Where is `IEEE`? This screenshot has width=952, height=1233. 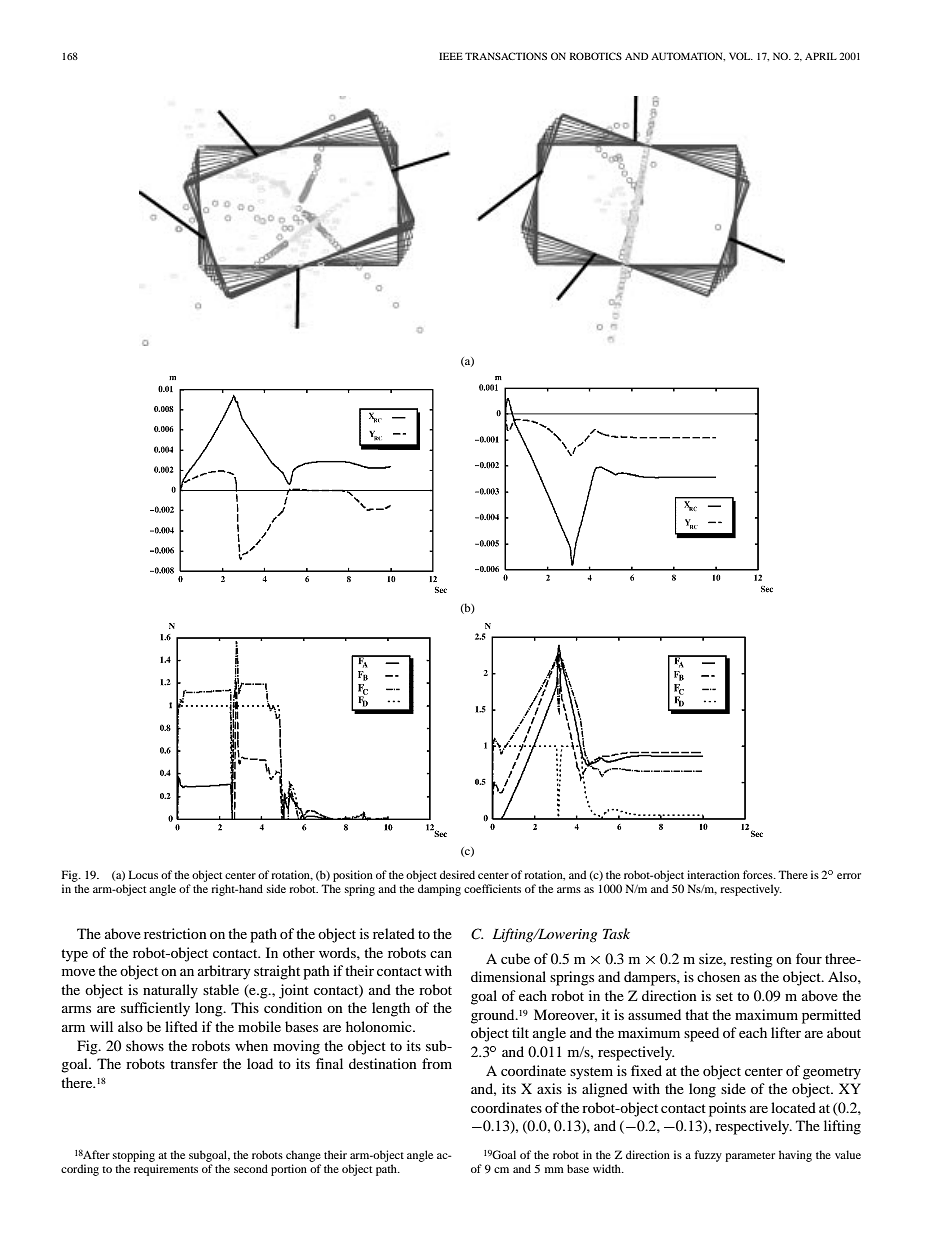 IEEE is located at coordinates (451, 56).
